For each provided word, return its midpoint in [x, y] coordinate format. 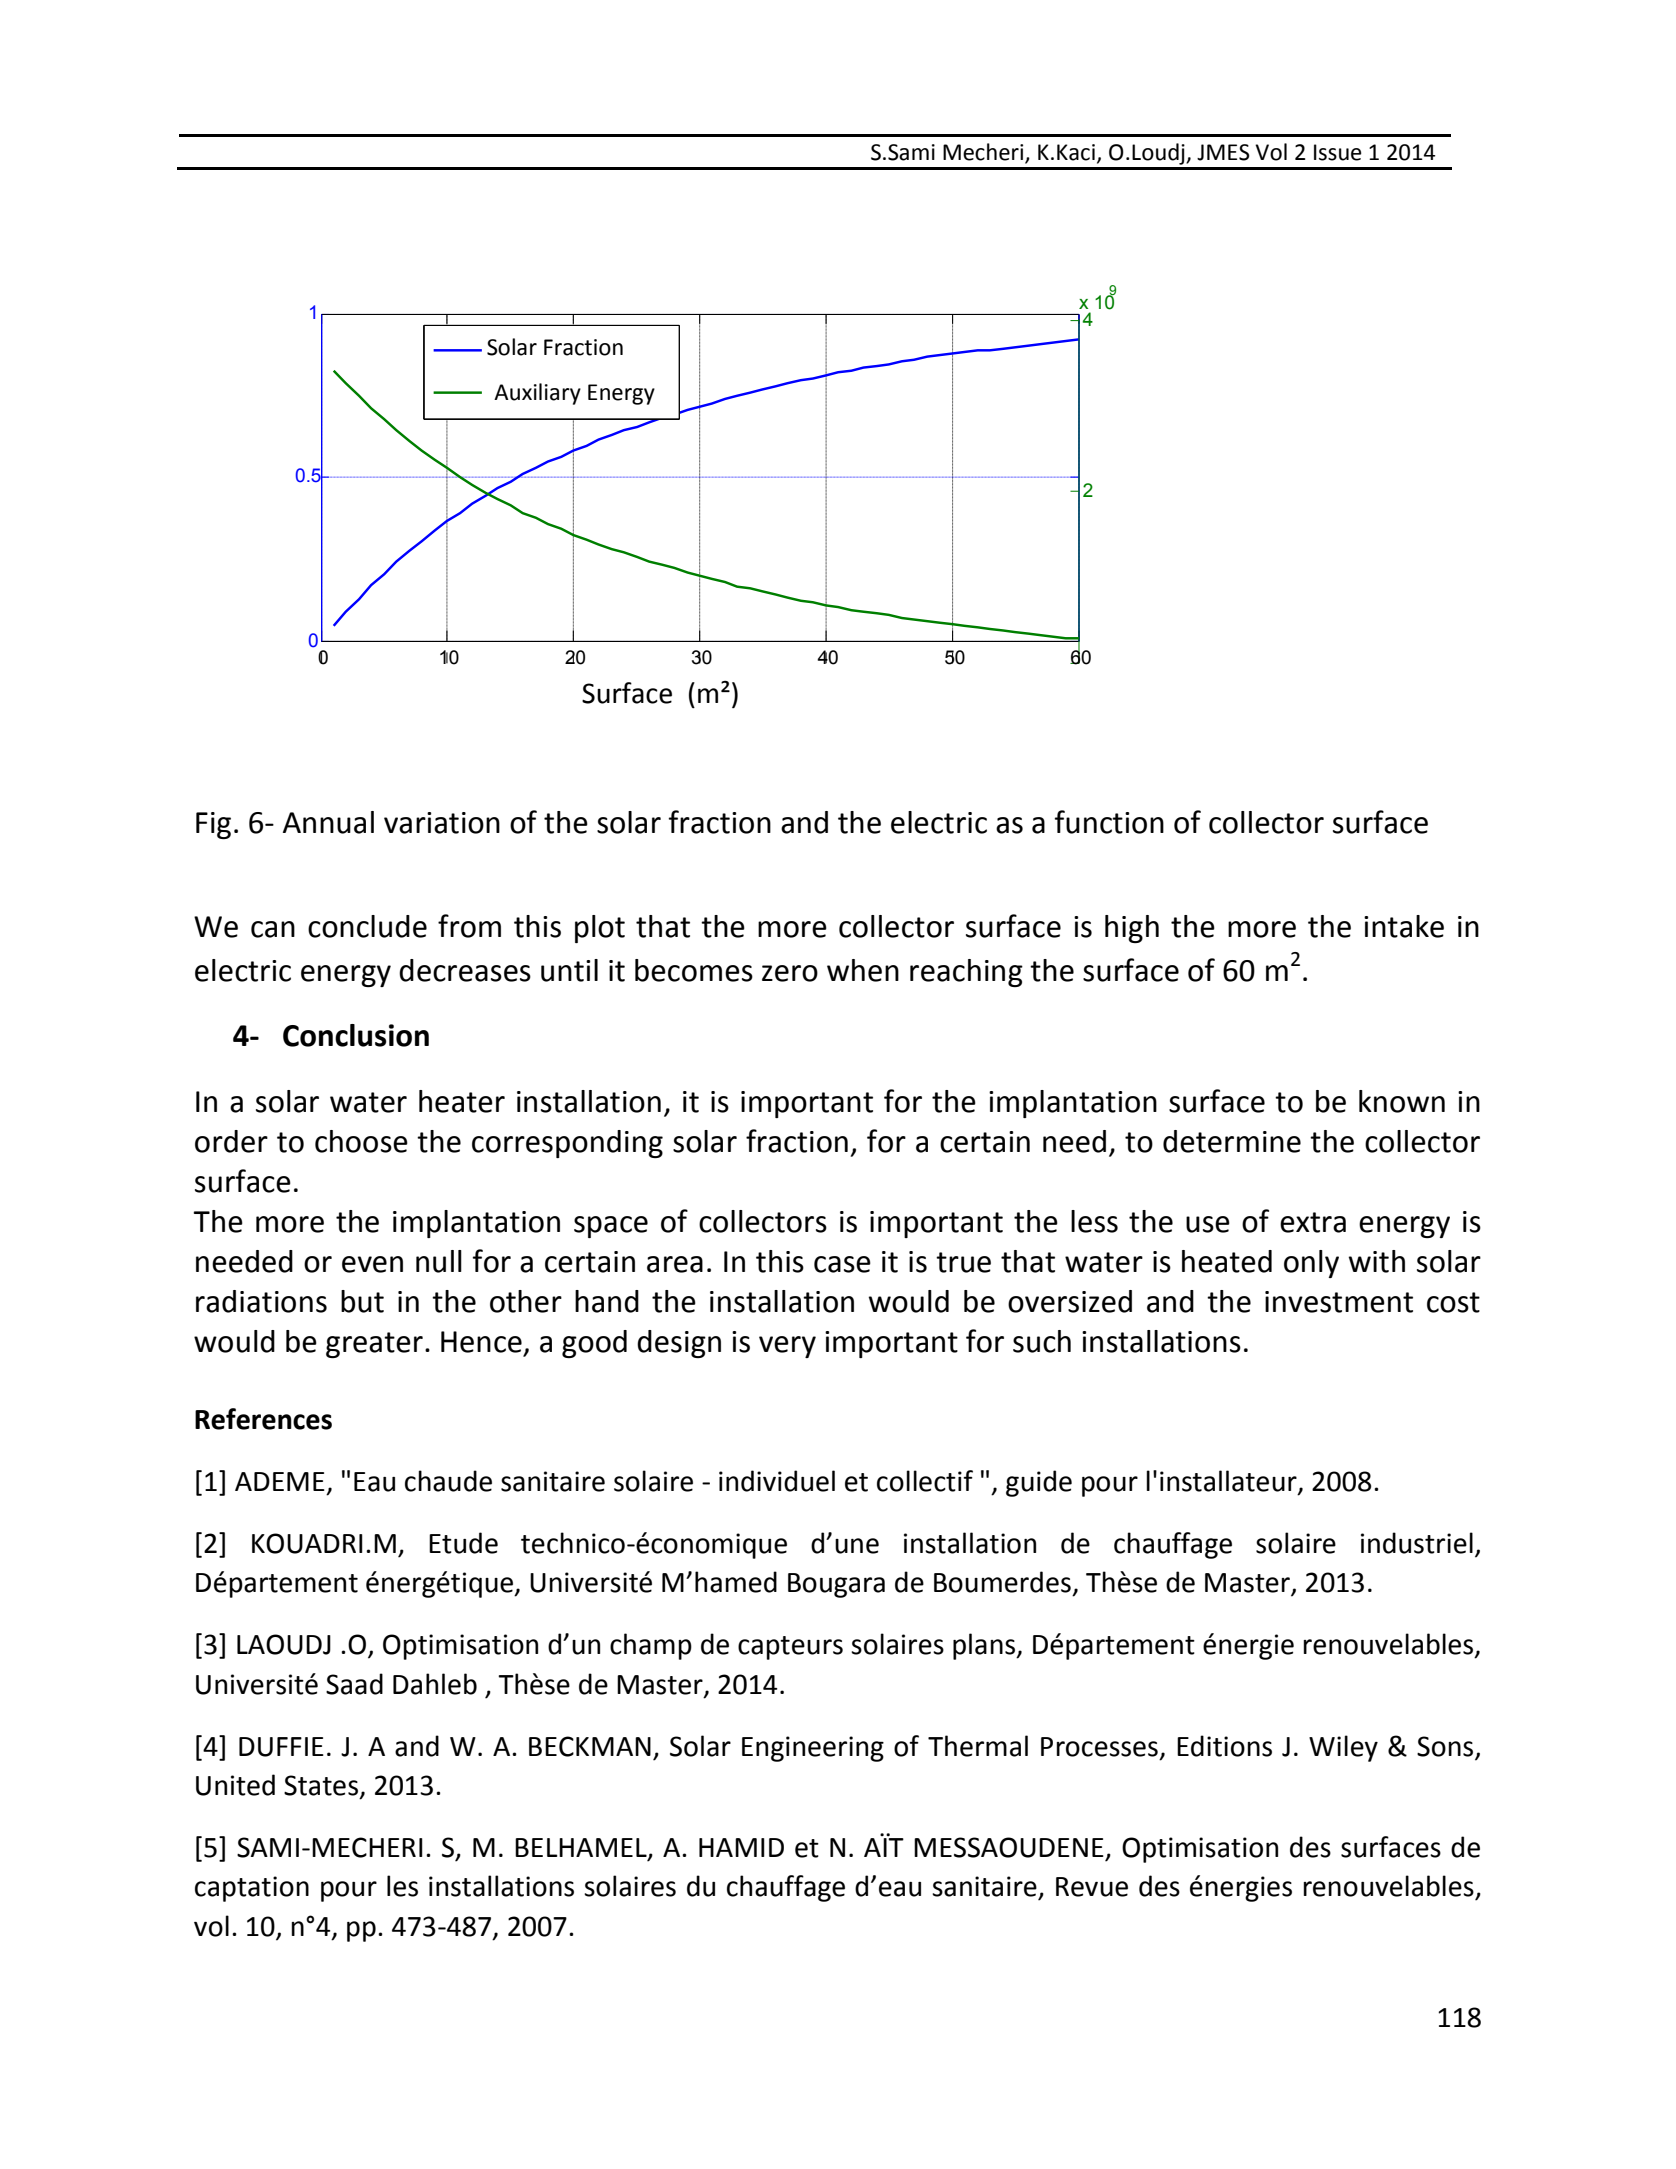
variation [442, 823]
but [362, 1301]
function [1109, 822]
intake [1404, 926]
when [863, 970]
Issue [1338, 152]
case [842, 1264]
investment [1339, 1302]
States [321, 1785]
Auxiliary [537, 394]
